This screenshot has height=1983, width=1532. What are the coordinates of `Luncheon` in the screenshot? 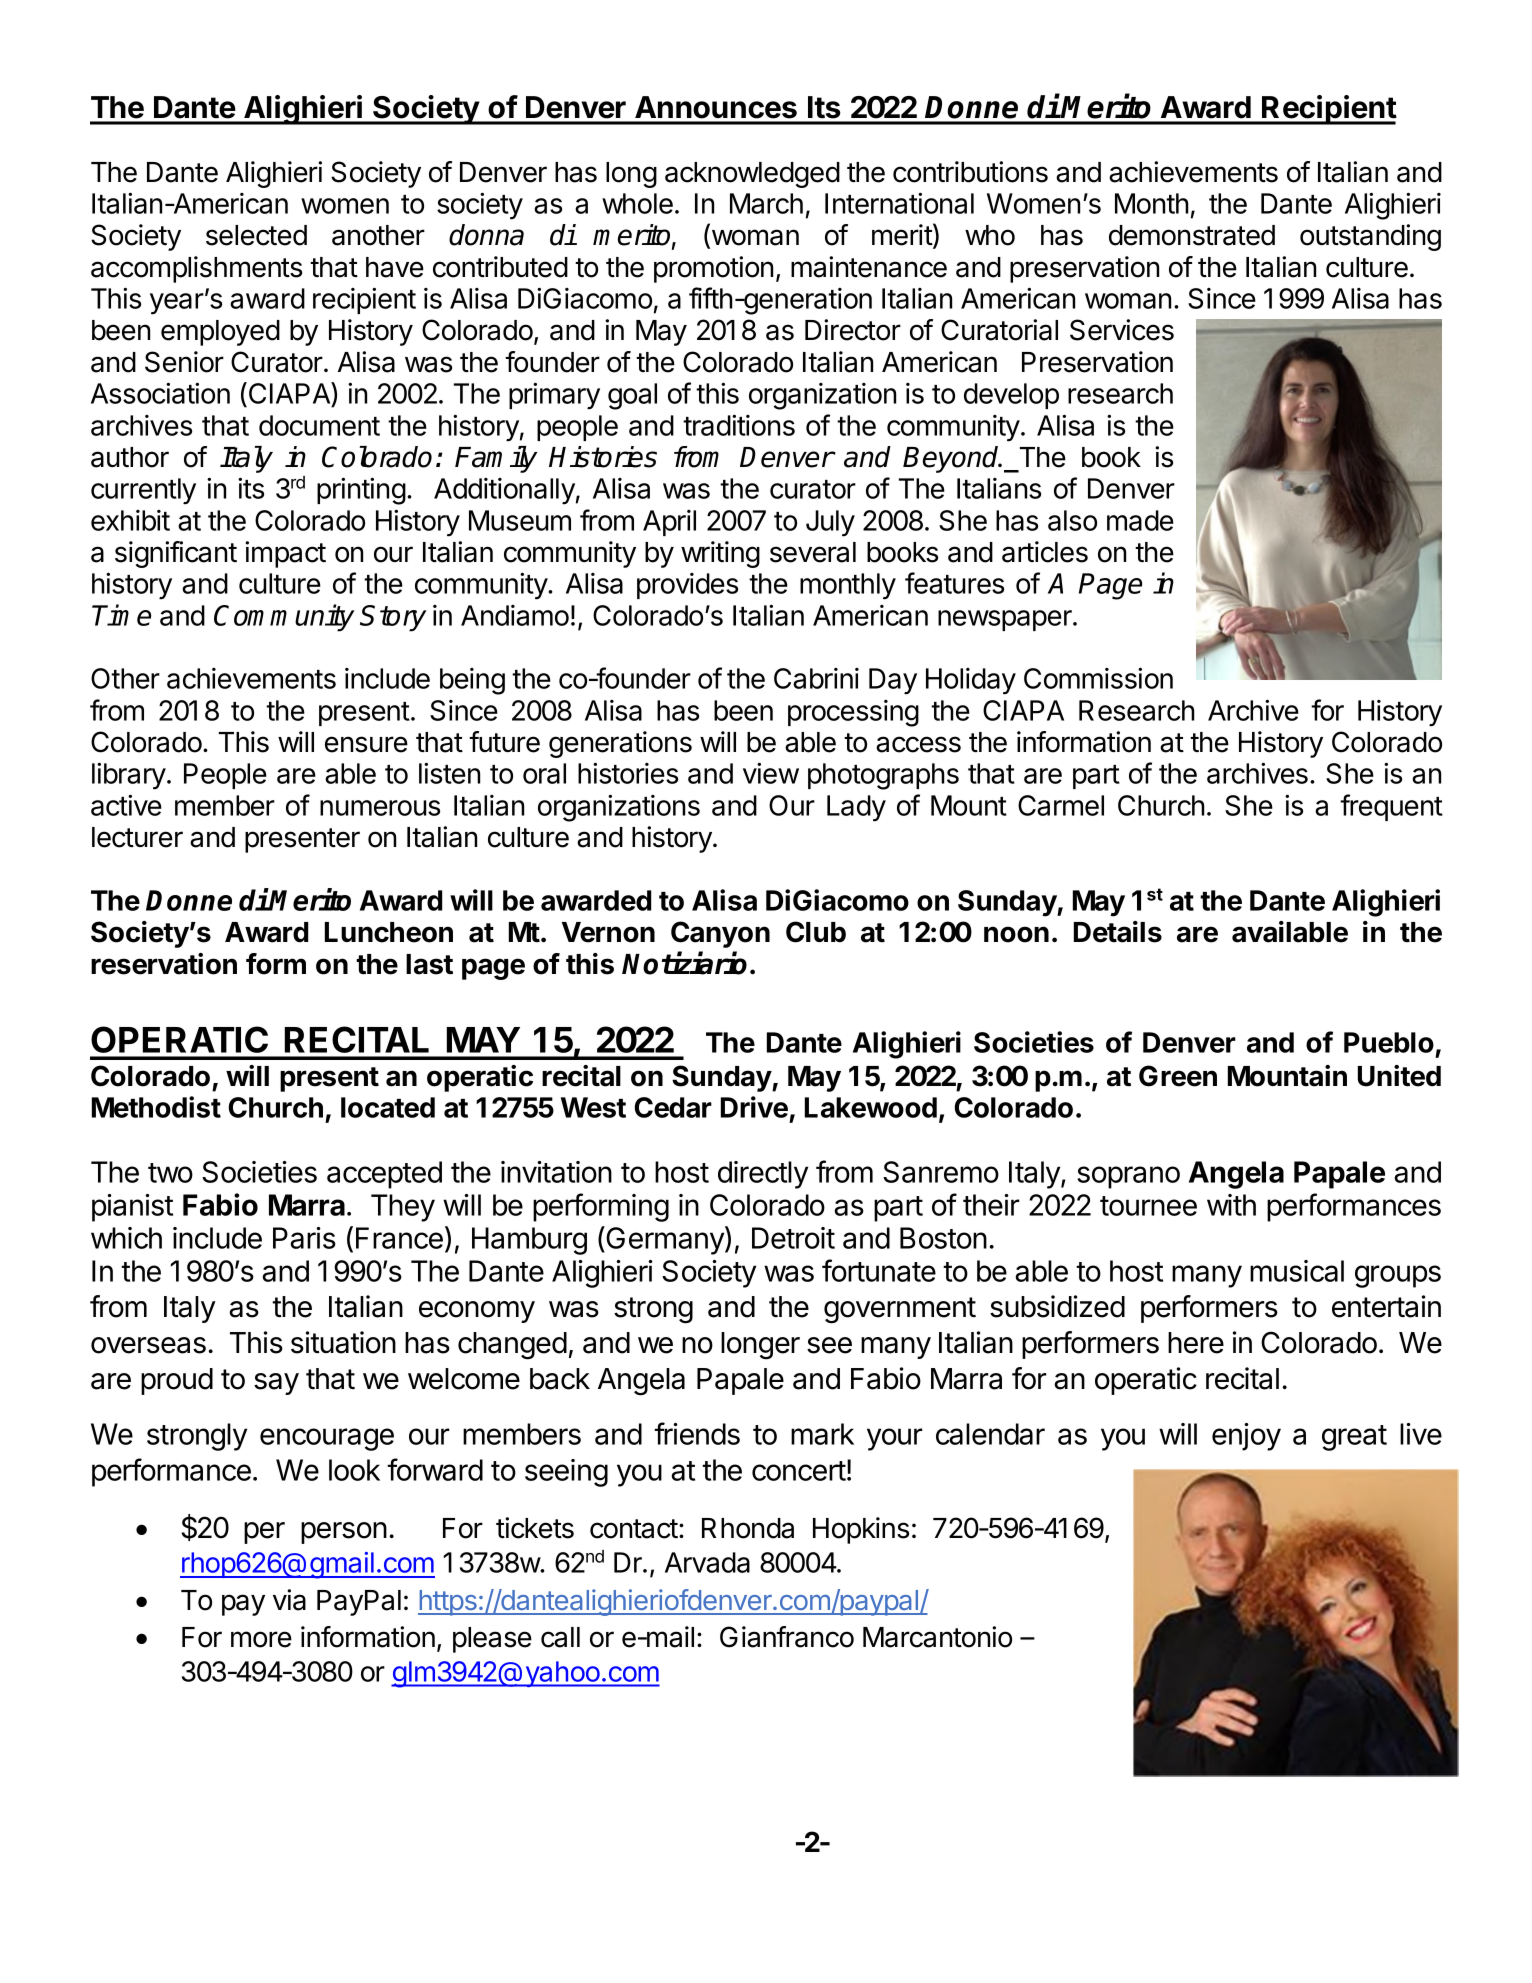 It's located at (389, 932).
